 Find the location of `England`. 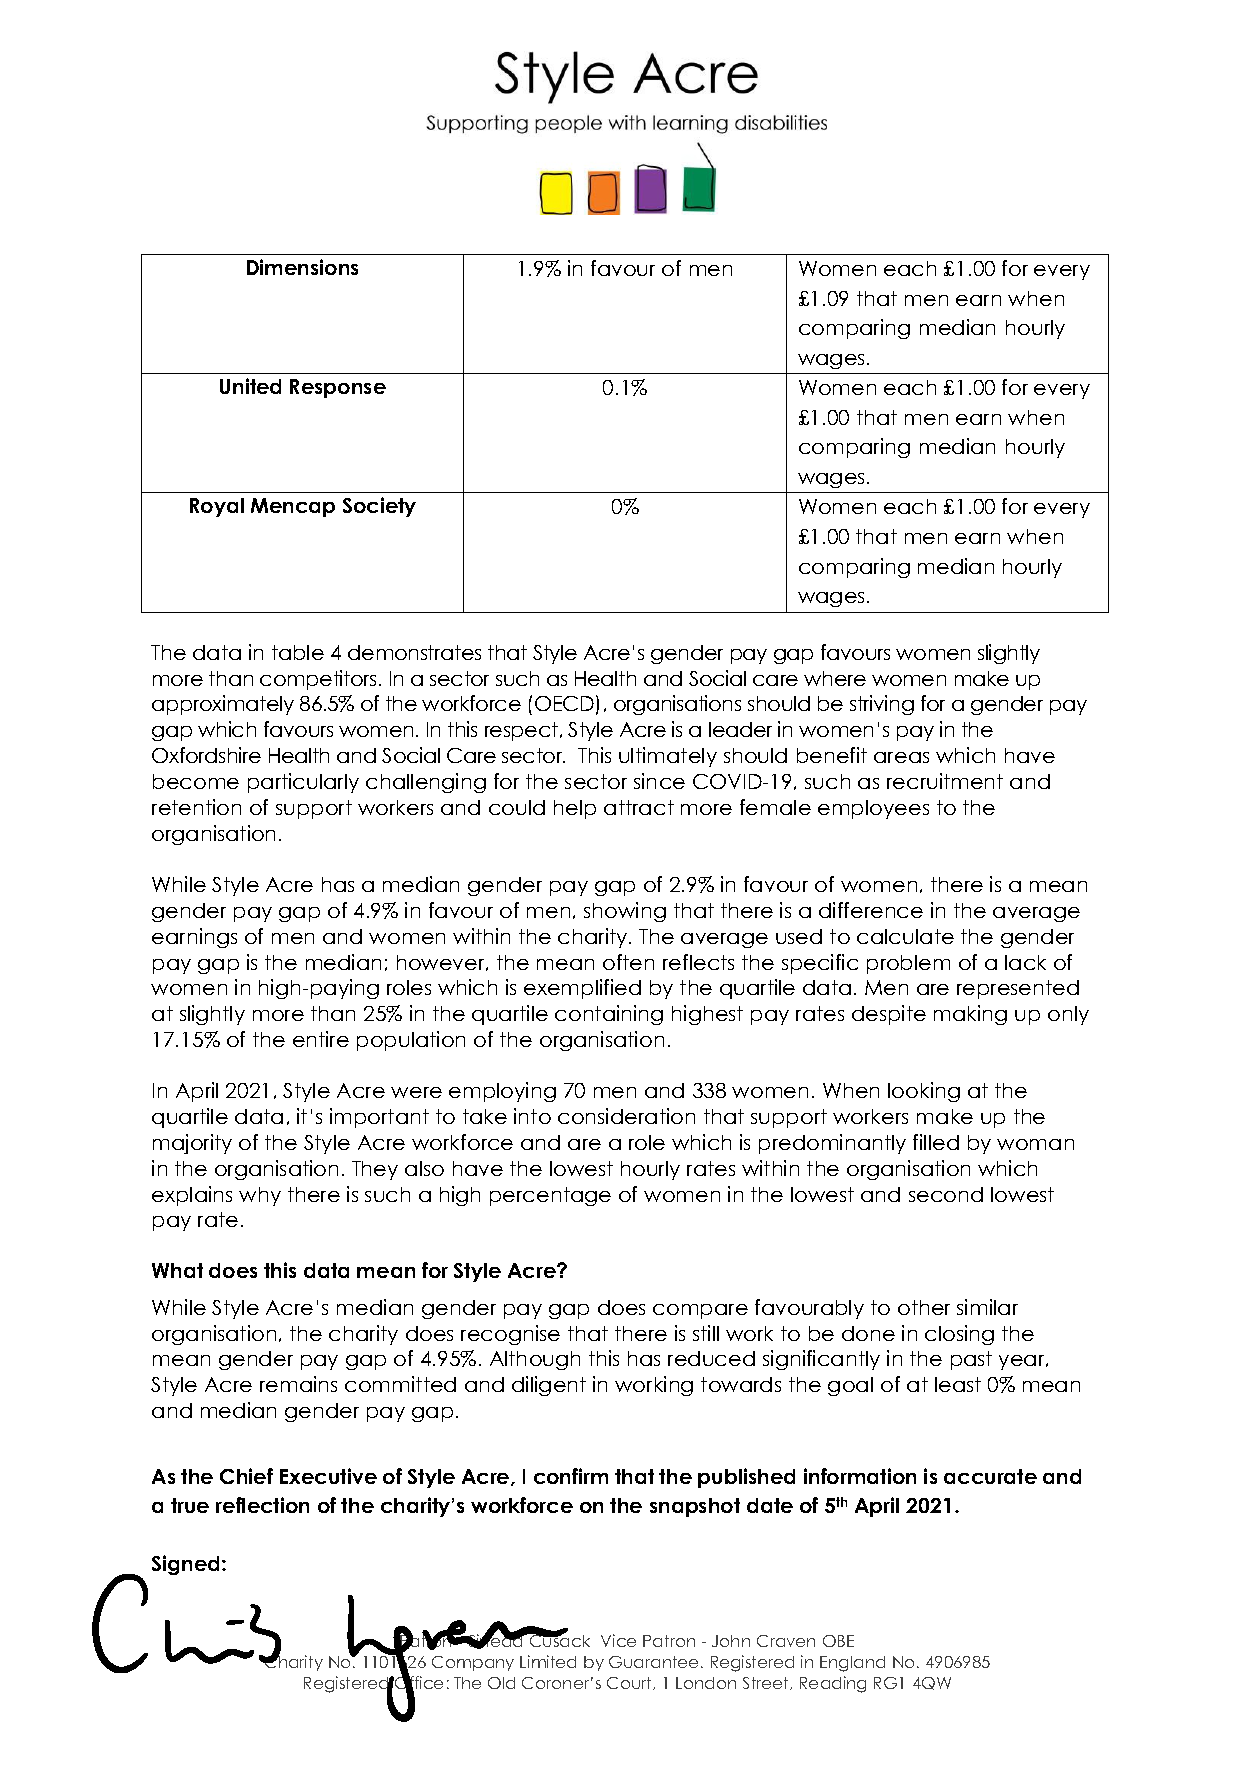

England is located at coordinates (852, 1664).
